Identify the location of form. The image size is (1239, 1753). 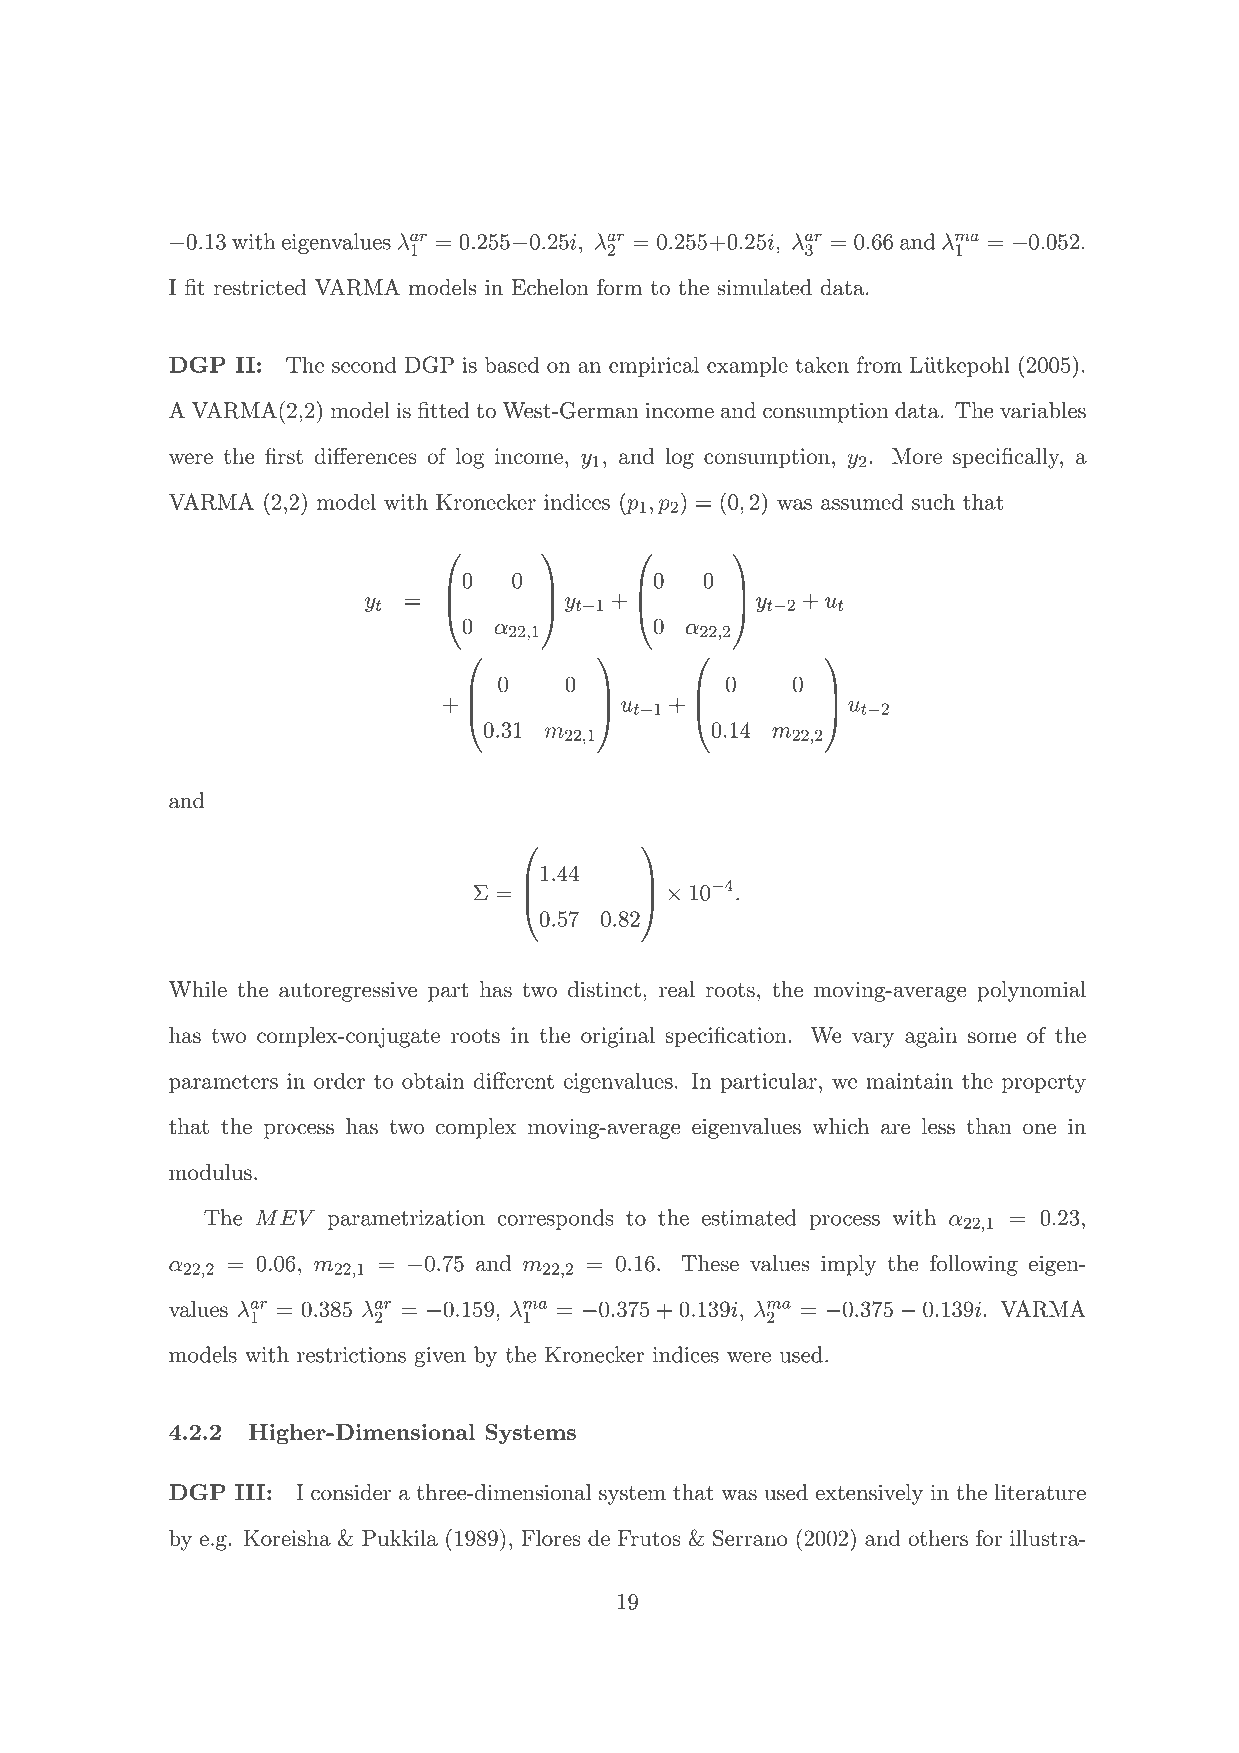
(619, 287).
